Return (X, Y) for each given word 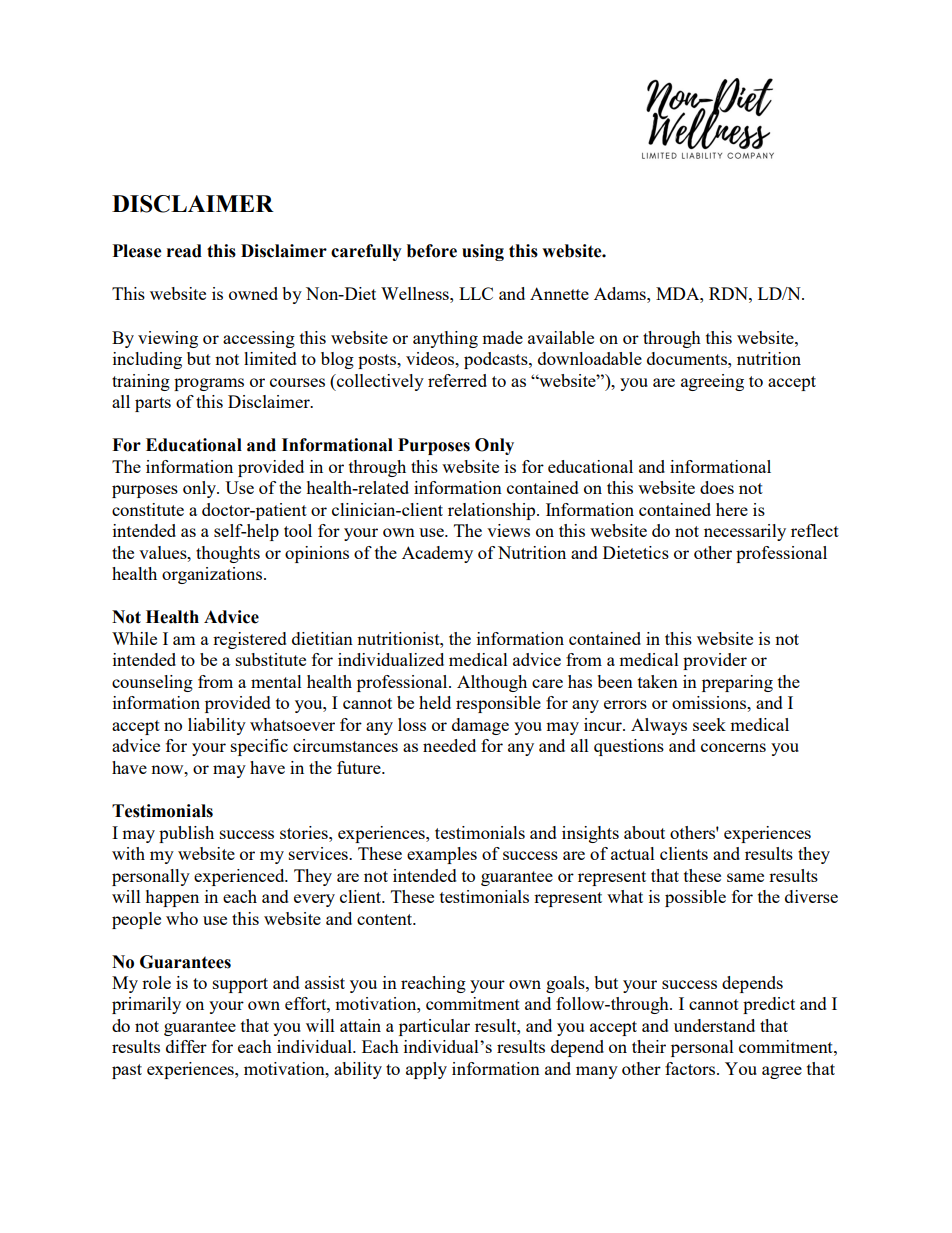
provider (715, 661)
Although (492, 683)
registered (250, 640)
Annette (559, 293)
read (184, 251)
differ (186, 1046)
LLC (476, 293)
